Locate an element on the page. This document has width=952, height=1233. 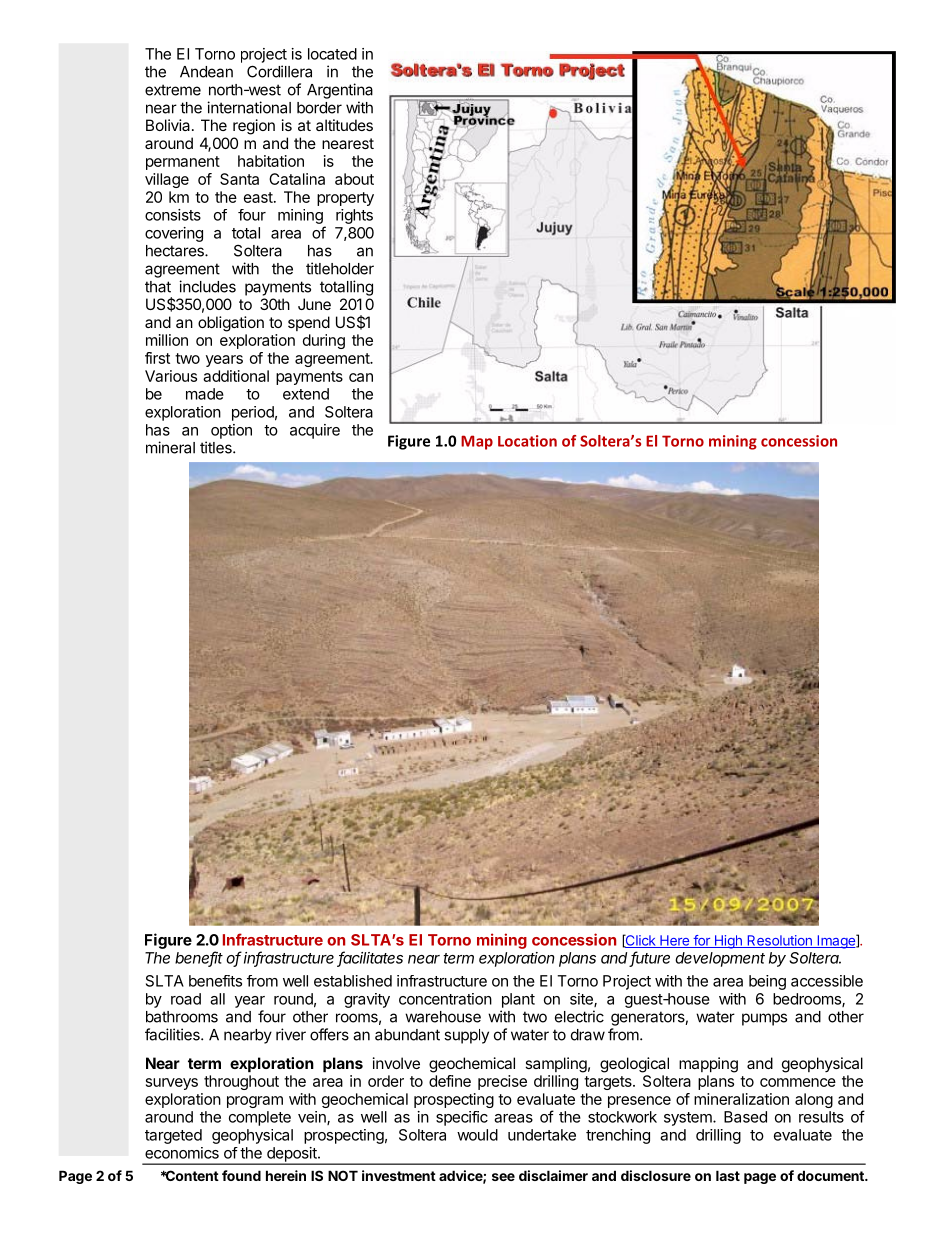
international is located at coordinates (249, 107).
